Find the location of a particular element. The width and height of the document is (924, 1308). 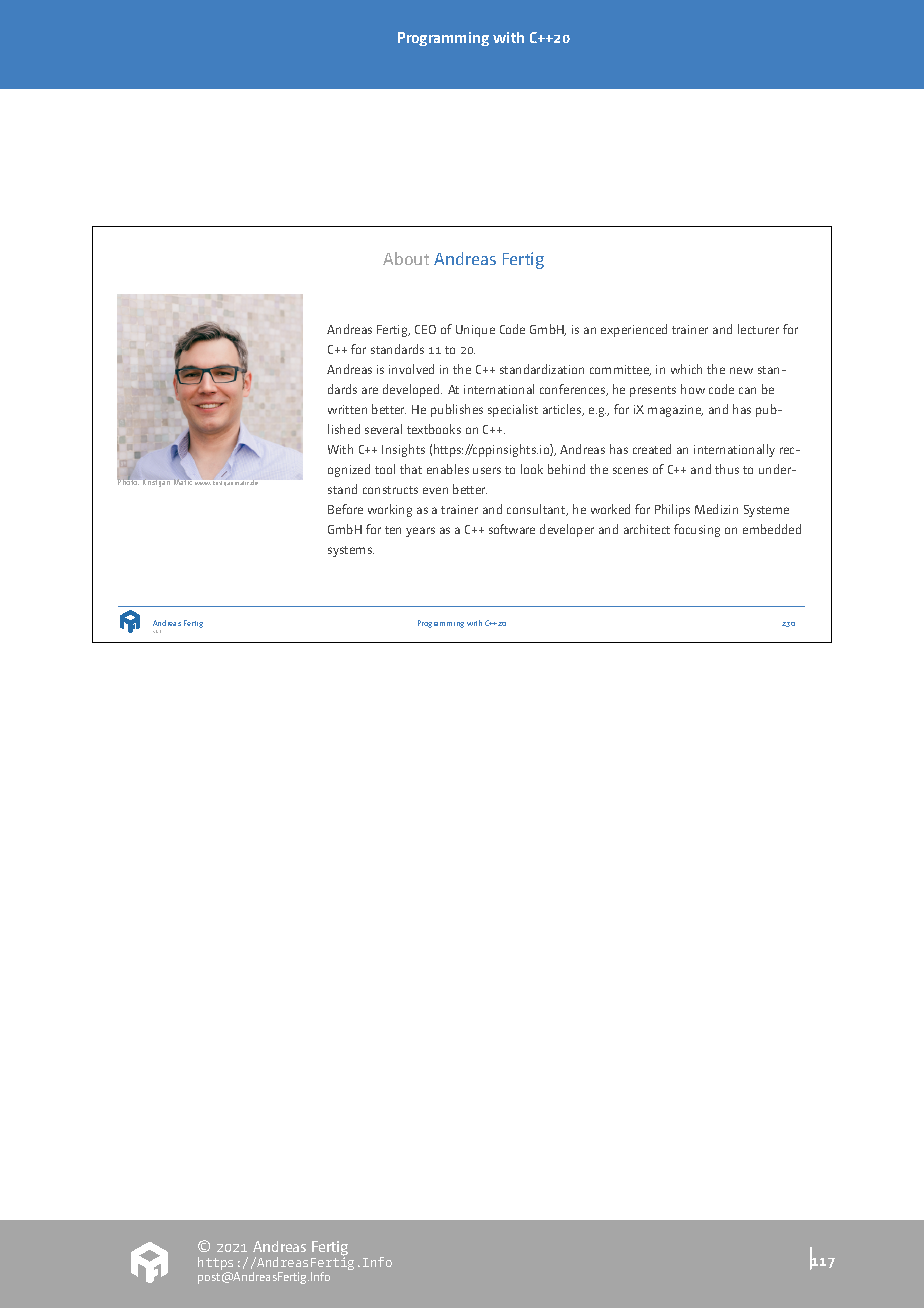

experienced is located at coordinates (634, 330).
